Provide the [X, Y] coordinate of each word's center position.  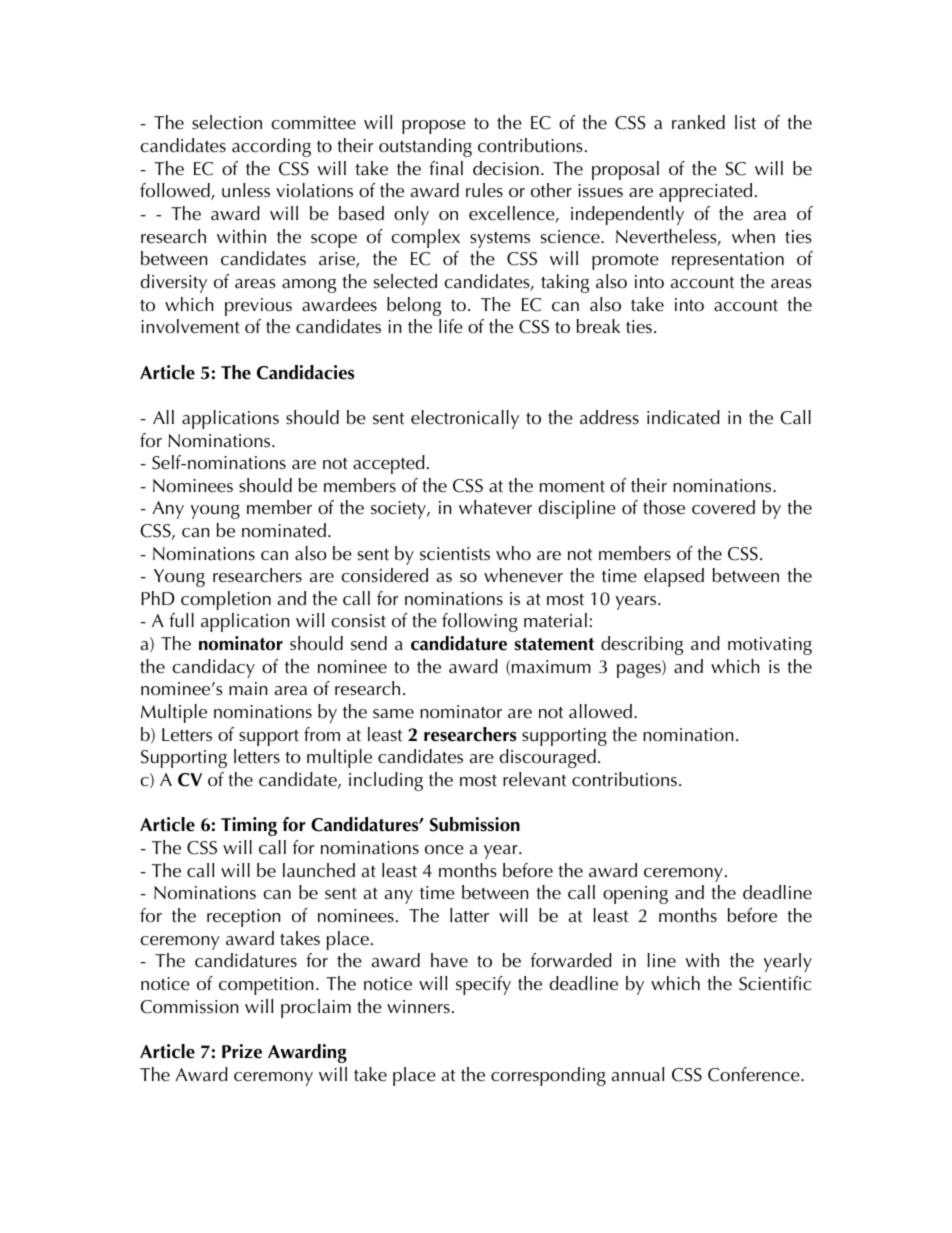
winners [418, 1007]
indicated [683, 417]
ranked [698, 122]
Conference [755, 1074]
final [446, 168]
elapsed [674, 577]
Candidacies [305, 372]
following [480, 622]
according [271, 147]
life [451, 326]
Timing [249, 826]
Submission [475, 824]
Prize [242, 1051]
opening [635, 895]
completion [226, 600]
